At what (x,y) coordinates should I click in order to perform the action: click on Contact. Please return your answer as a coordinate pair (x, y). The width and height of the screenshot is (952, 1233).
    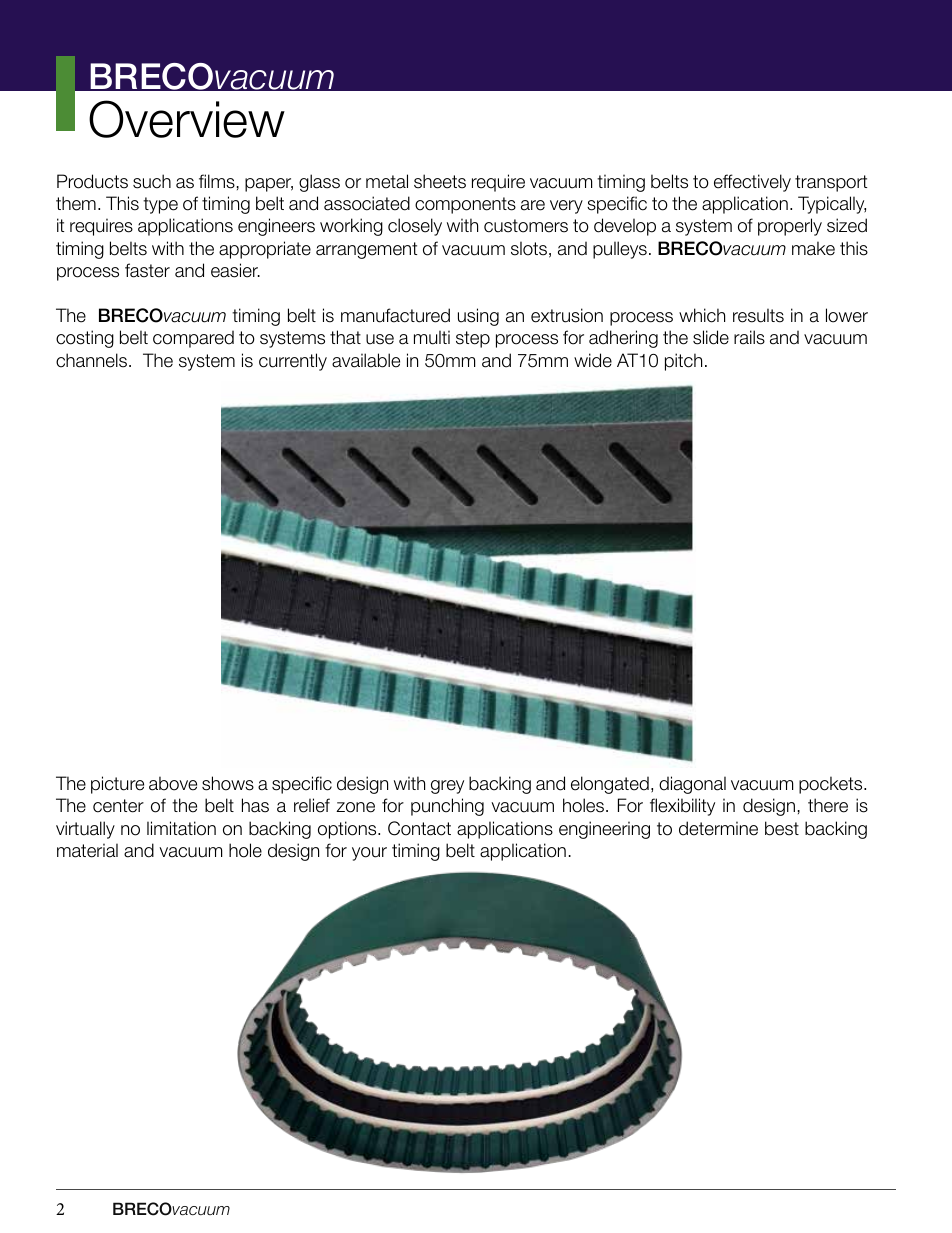
    Looking at the image, I should click on (419, 828).
